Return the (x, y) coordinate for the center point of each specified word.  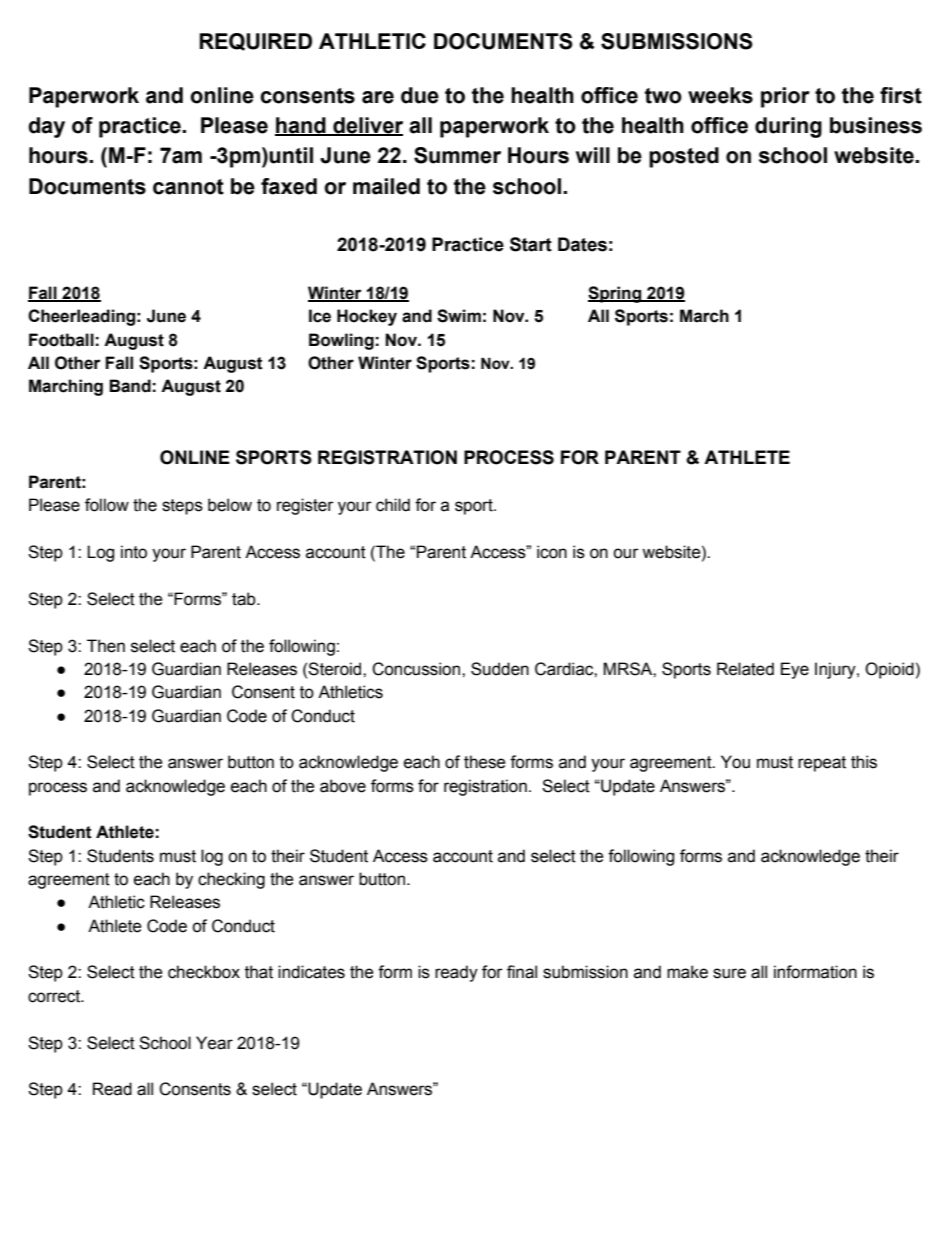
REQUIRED (255, 42)
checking (231, 880)
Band (130, 386)
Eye (795, 670)
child (393, 505)
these (485, 762)
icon (552, 552)
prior (785, 97)
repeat (822, 764)
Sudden (500, 669)
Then (106, 646)
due (420, 95)
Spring (616, 294)
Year (214, 1043)
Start (531, 244)
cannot (188, 187)
